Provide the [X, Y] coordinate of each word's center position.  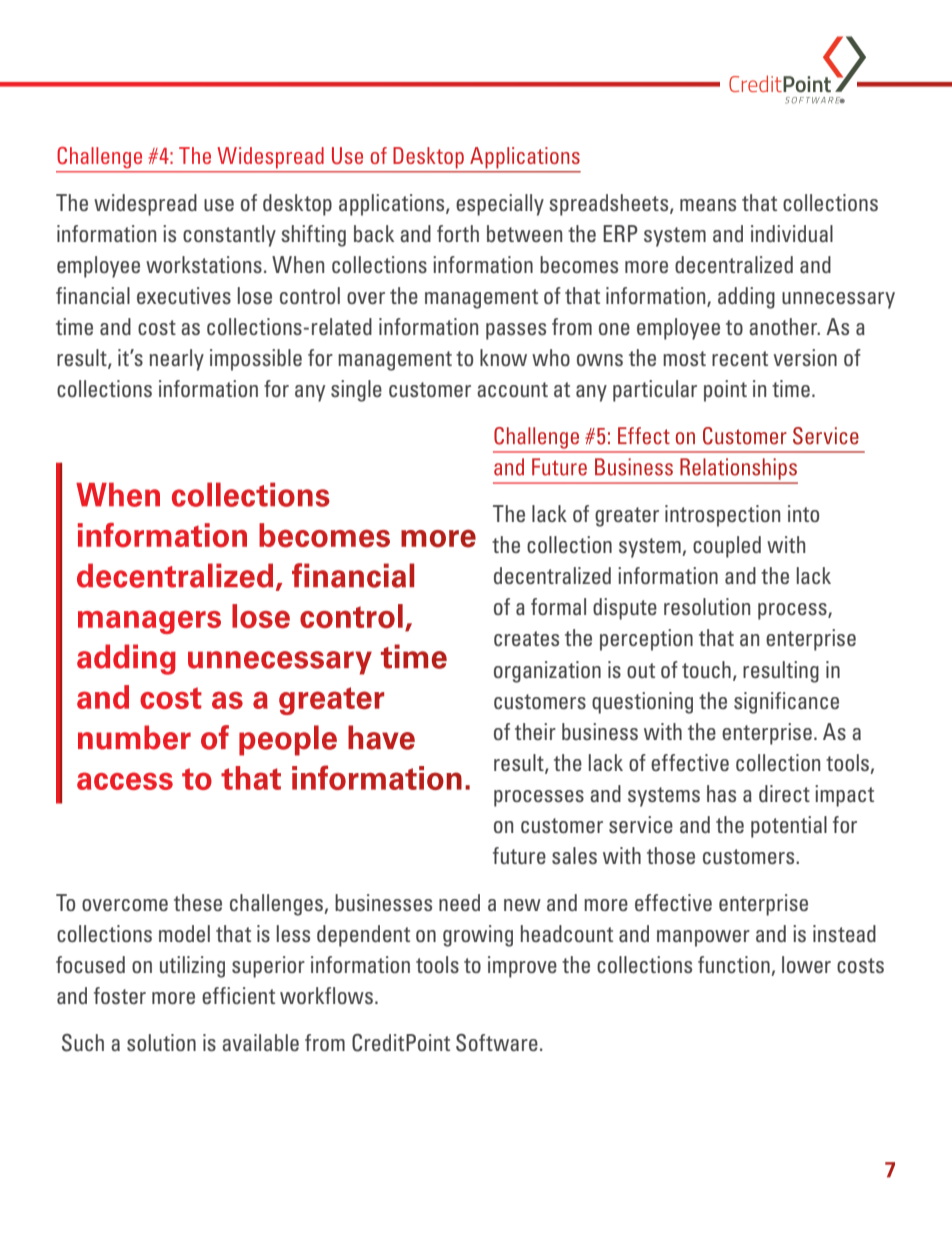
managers [149, 622]
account [512, 389]
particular [655, 391]
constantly [229, 236]
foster [120, 995]
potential [789, 827]
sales [574, 855]
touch [706, 669]
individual [792, 233]
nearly [177, 360]
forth [458, 233]
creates [526, 638]
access [125, 781]
